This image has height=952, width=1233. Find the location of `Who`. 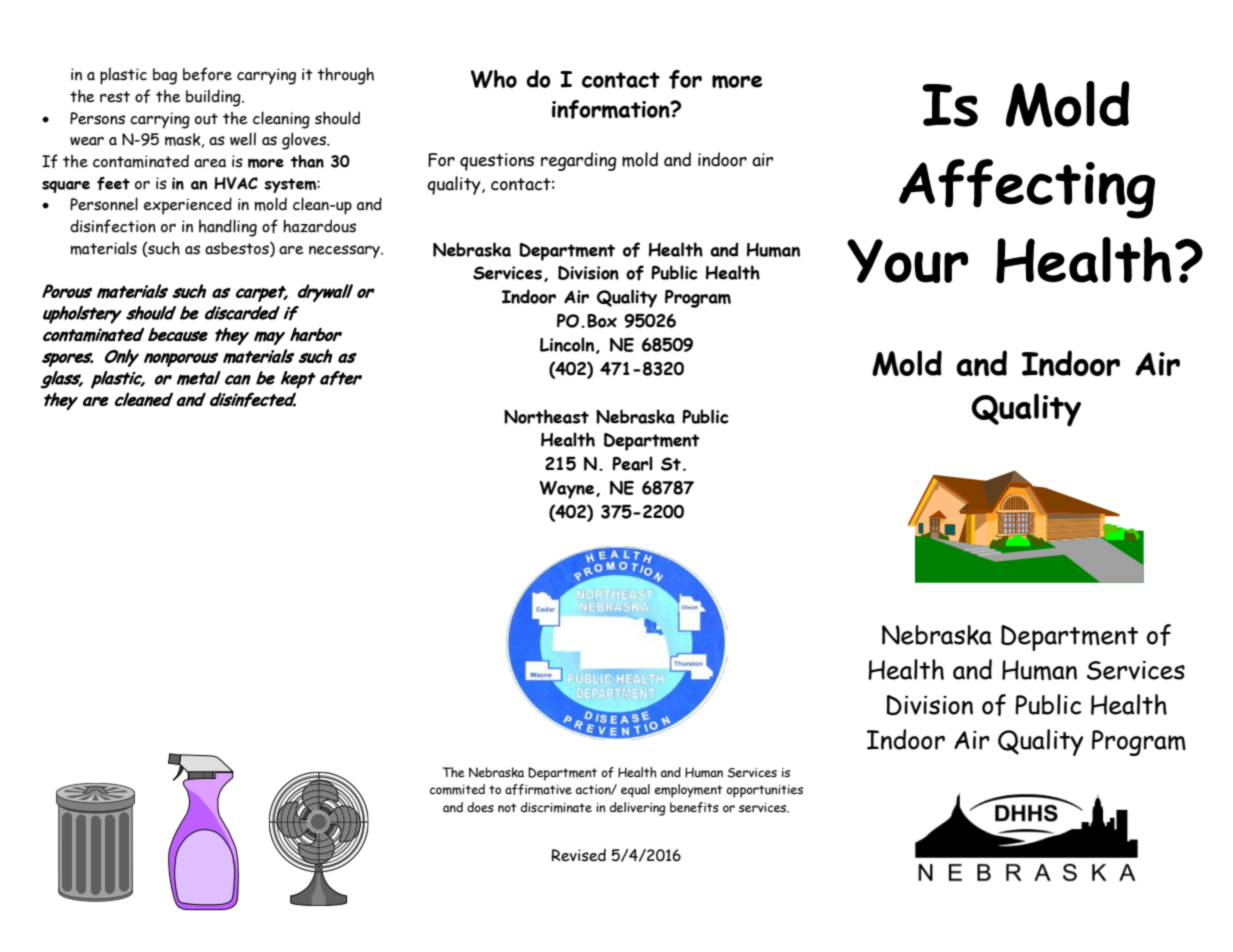

Who is located at coordinates (493, 79).
